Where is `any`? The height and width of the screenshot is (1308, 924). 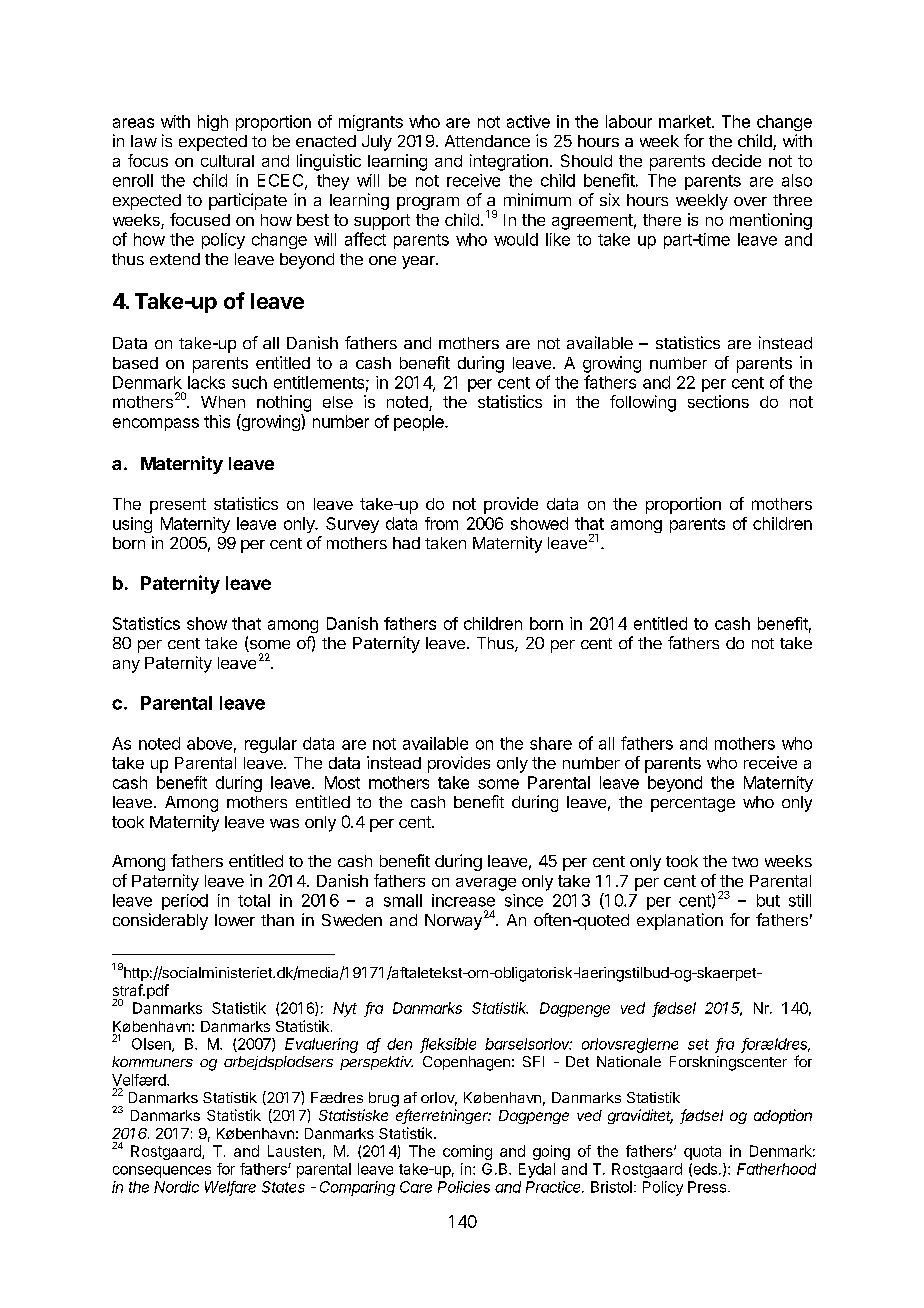
any is located at coordinates (126, 666).
